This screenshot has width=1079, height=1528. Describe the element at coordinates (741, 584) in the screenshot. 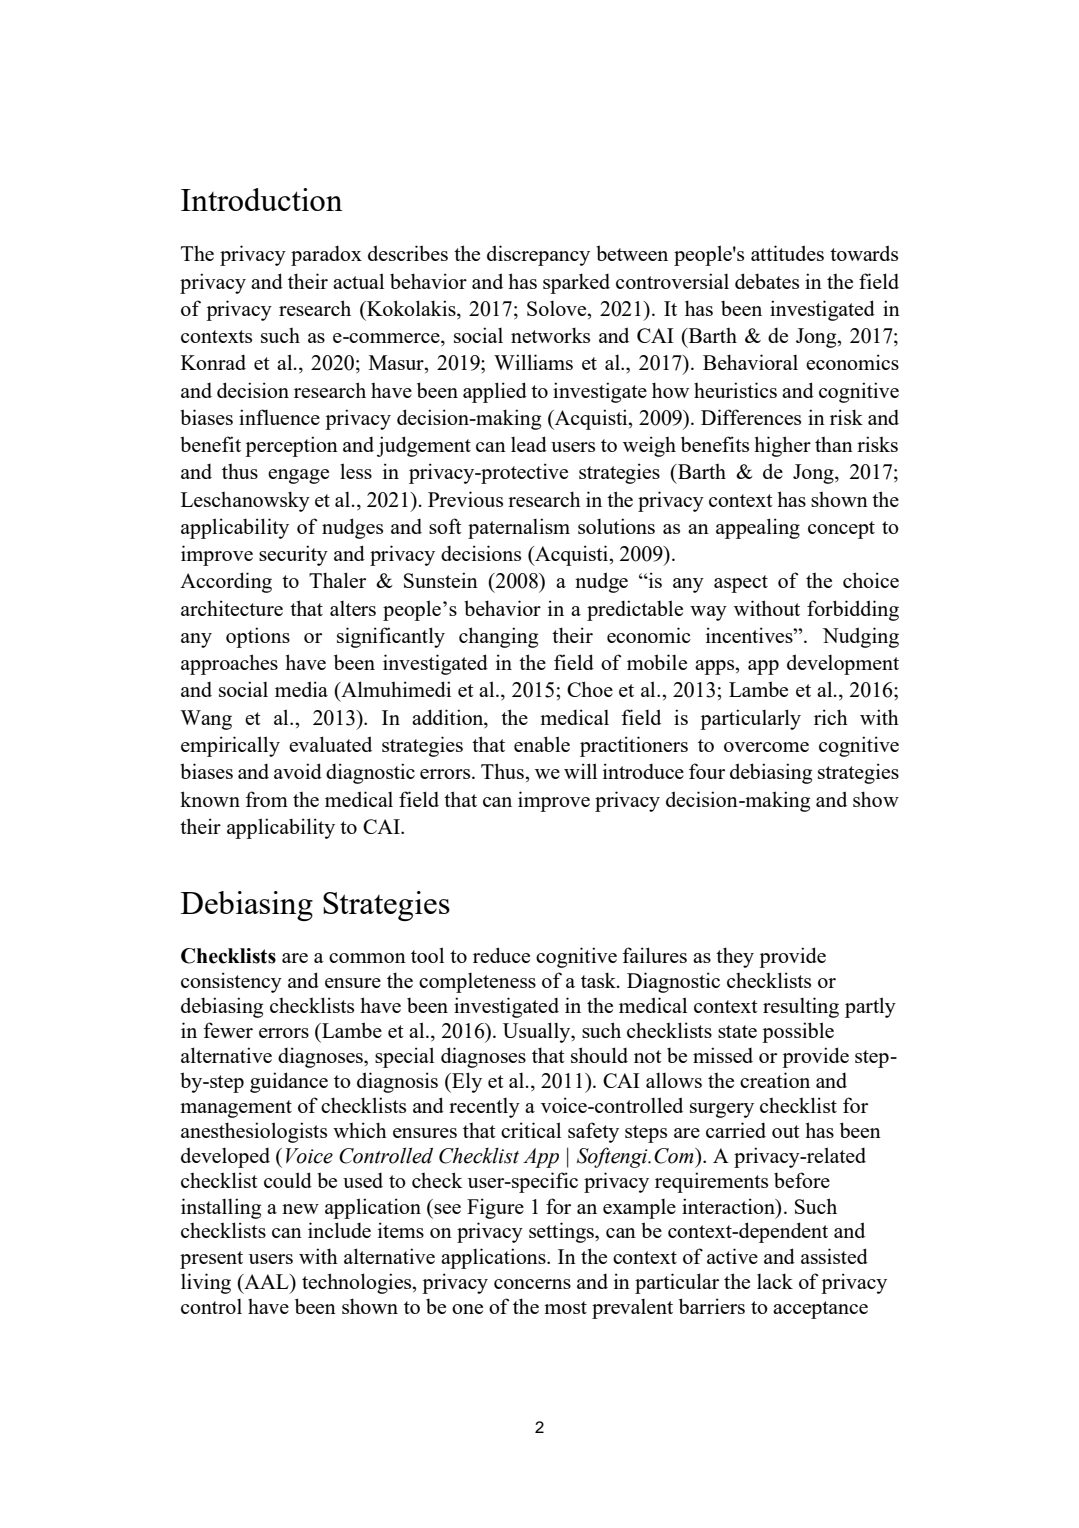

I see `aspect` at that location.
